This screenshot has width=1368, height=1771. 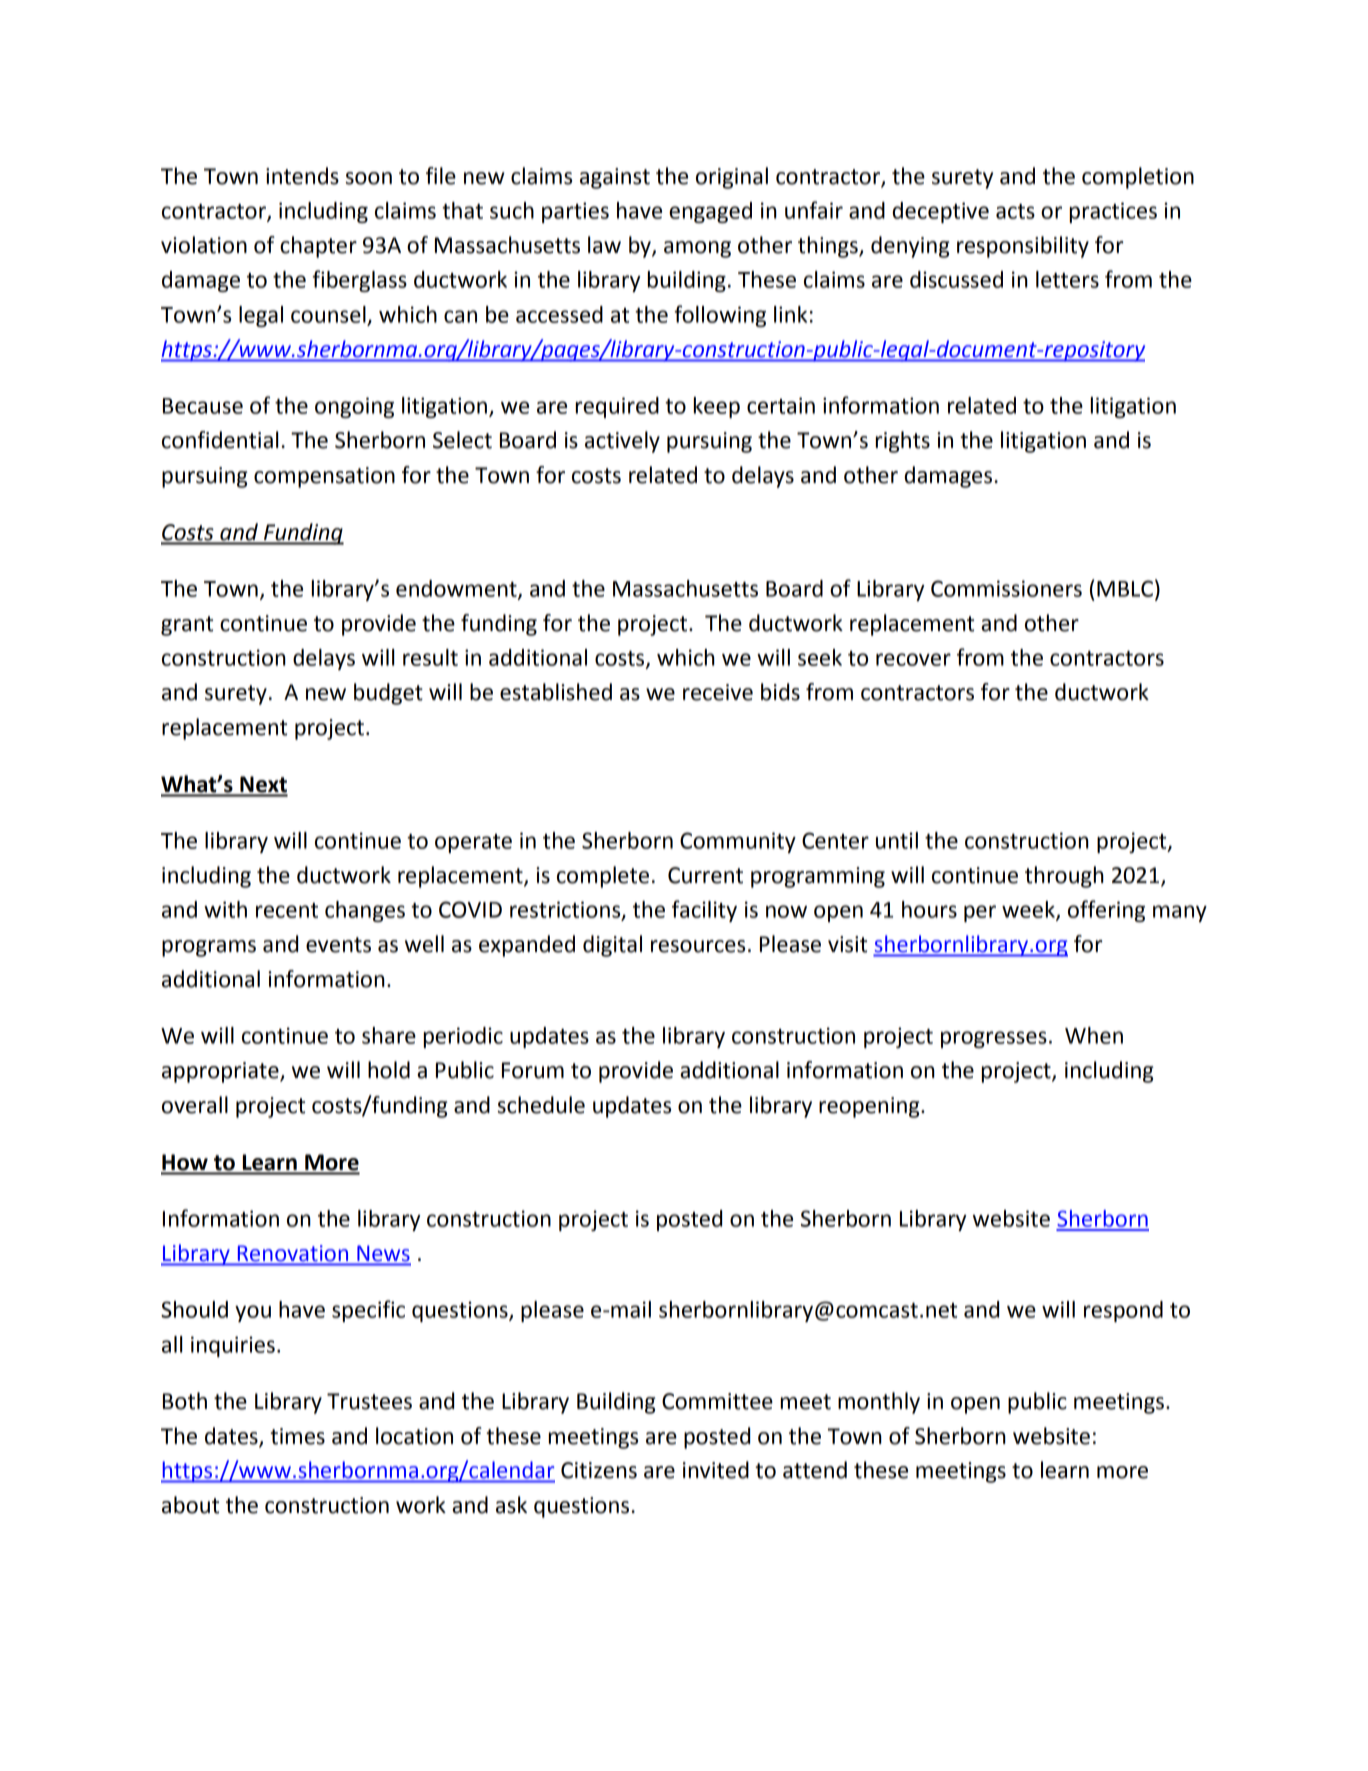 What do you see at coordinates (716, 1470) in the screenshot?
I see `invited` at bounding box center [716, 1470].
